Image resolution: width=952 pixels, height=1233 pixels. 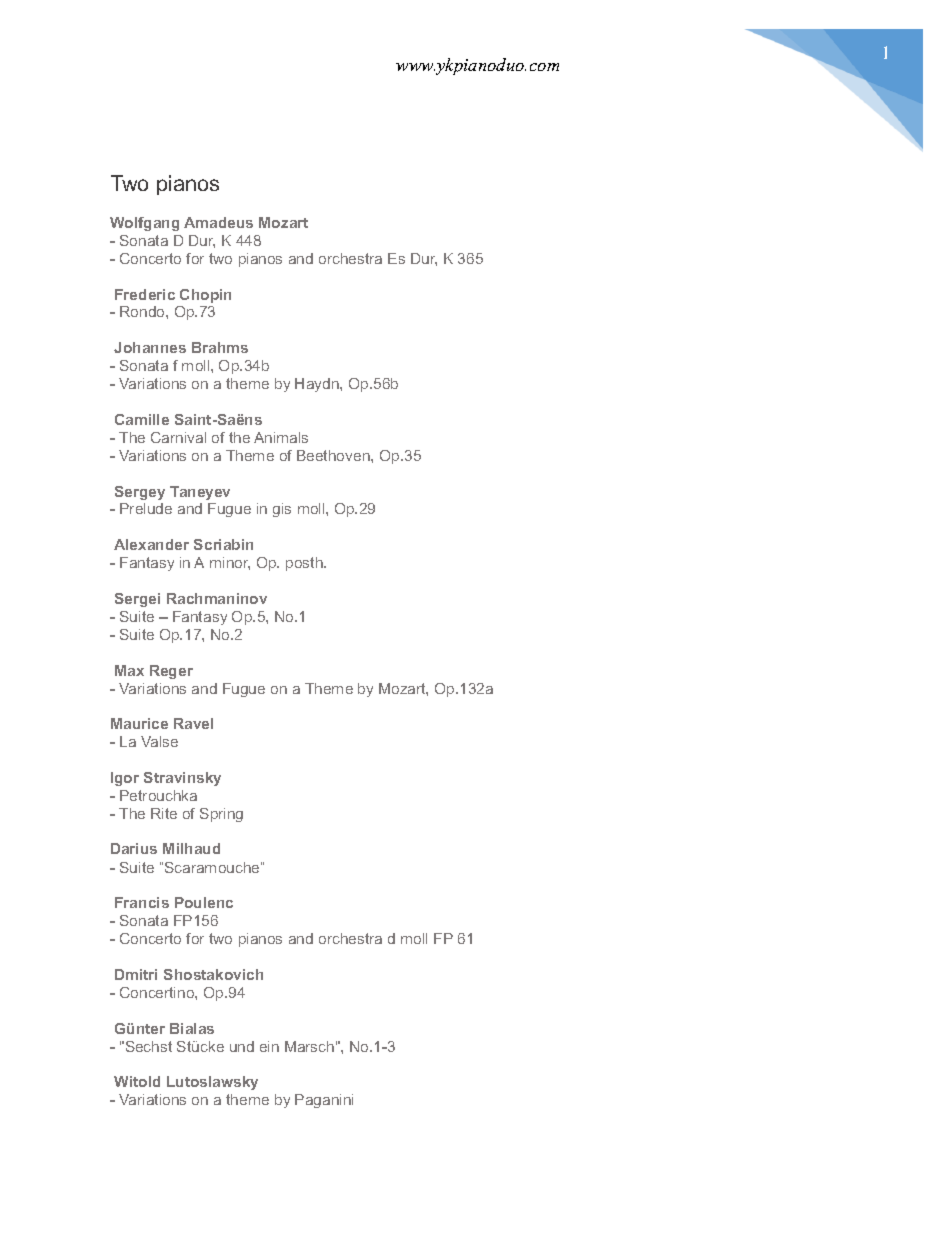 What do you see at coordinates (218, 222) in the screenshot?
I see `Amadeus` at bounding box center [218, 222].
